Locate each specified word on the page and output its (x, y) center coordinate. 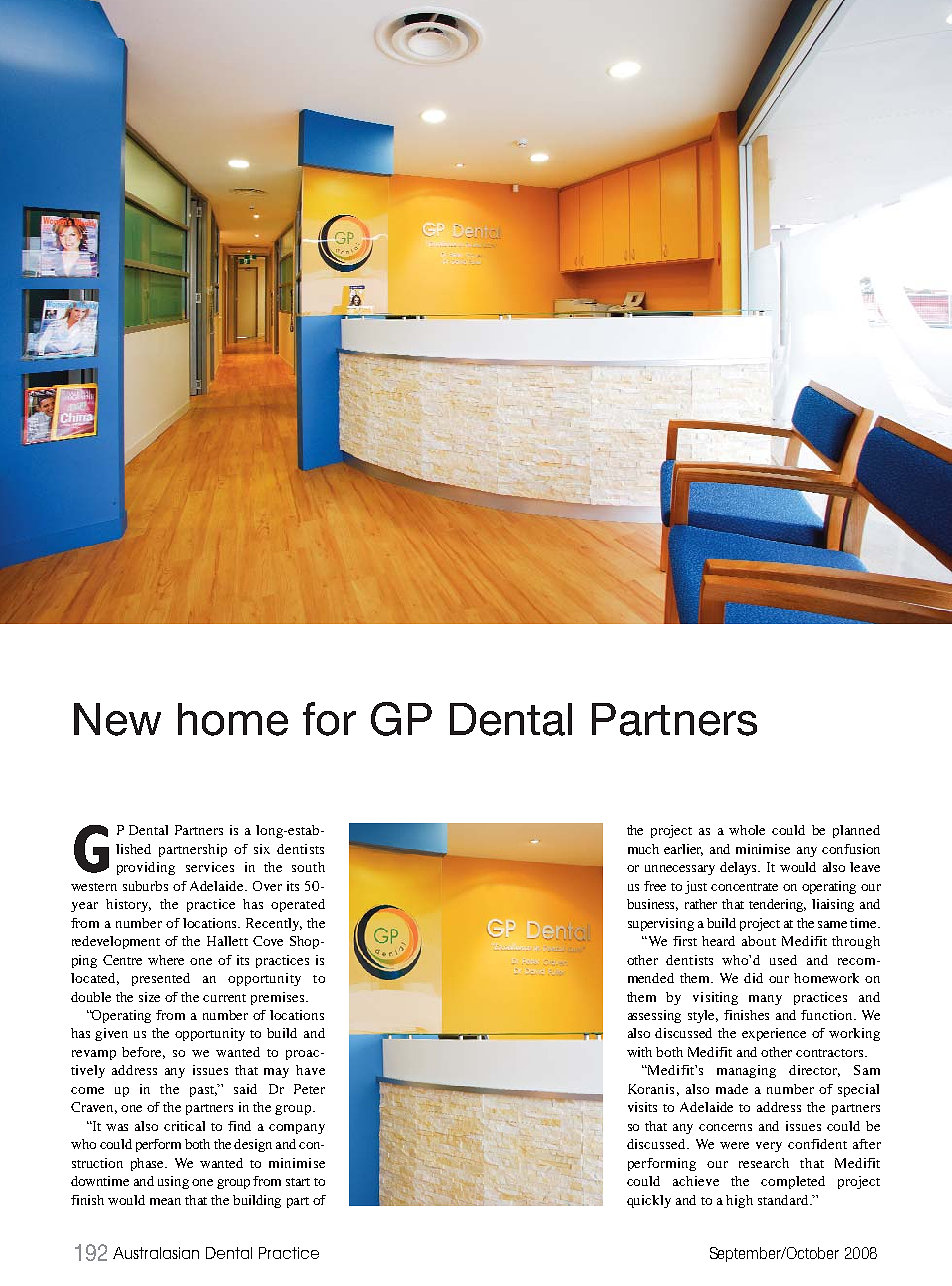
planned (856, 831)
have (310, 1070)
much (643, 849)
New (117, 719)
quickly (649, 1201)
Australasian (156, 1253)
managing (746, 1071)
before (143, 1053)
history (128, 905)
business (652, 905)
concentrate (744, 887)
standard (785, 1200)
